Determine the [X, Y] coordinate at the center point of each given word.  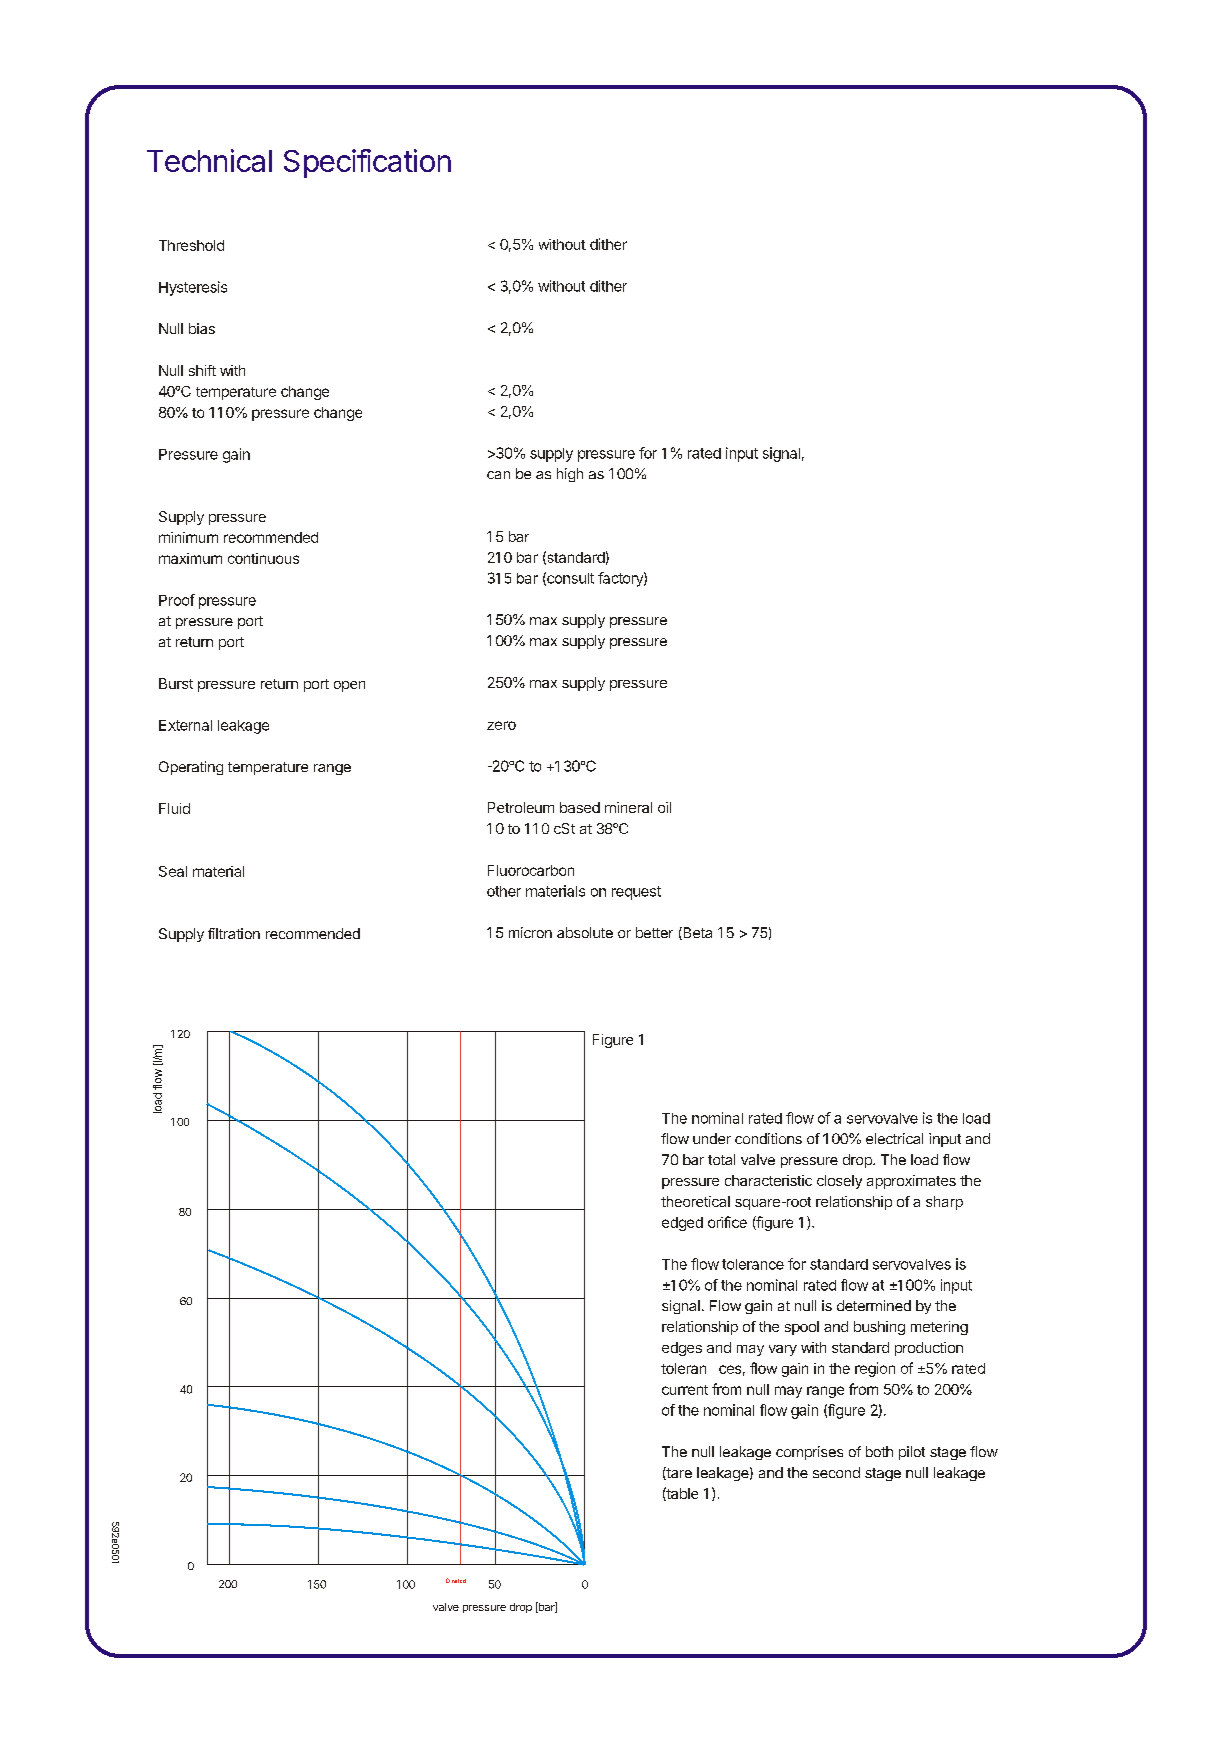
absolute [585, 932]
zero [501, 725]
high [570, 475]
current [685, 1390]
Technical [209, 160]
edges [682, 1349]
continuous [263, 558]
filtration [234, 933]
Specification [367, 163]
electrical [894, 1138]
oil [664, 807]
